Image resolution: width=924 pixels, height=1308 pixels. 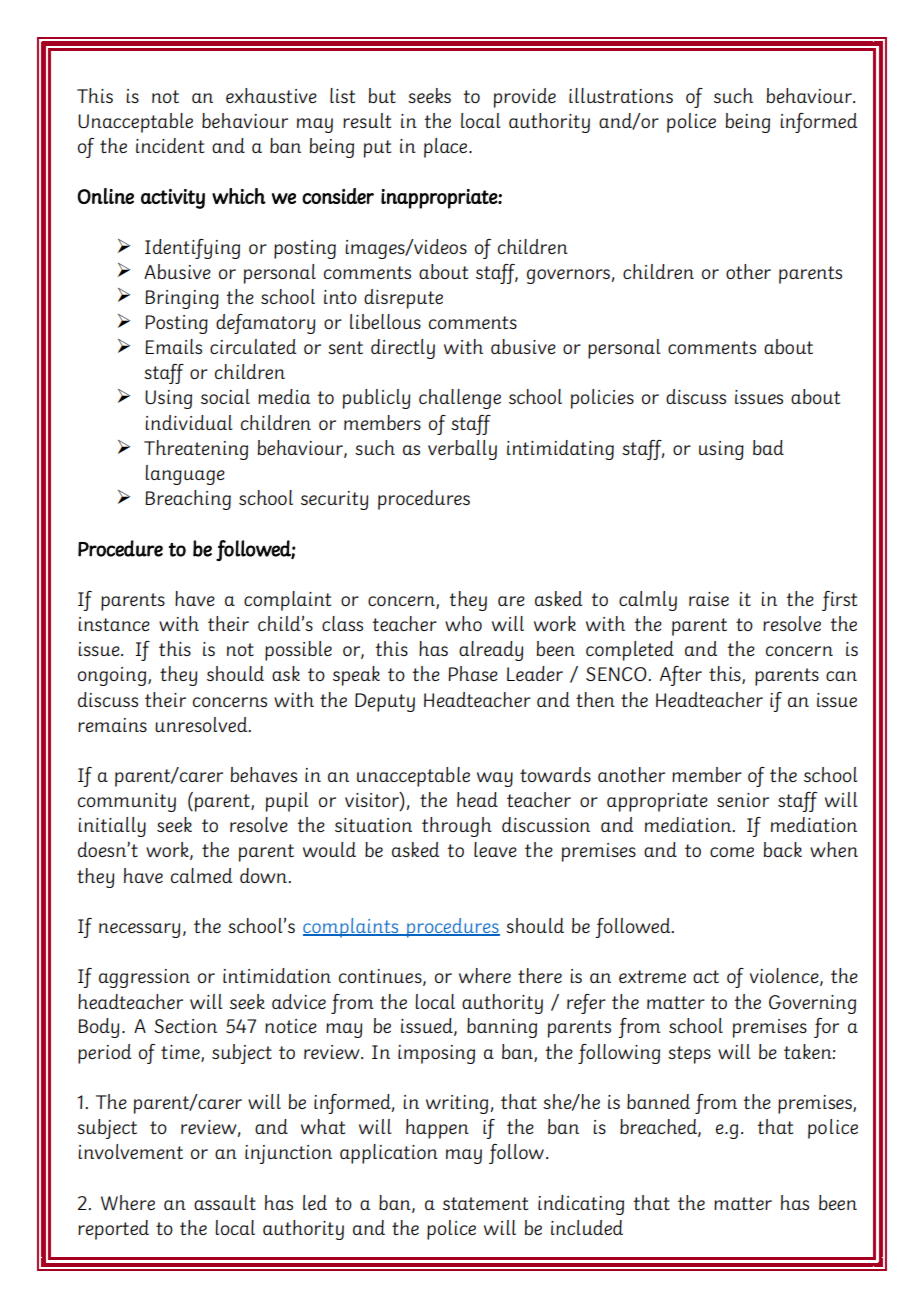 I want to click on statement, so click(x=485, y=1203).
